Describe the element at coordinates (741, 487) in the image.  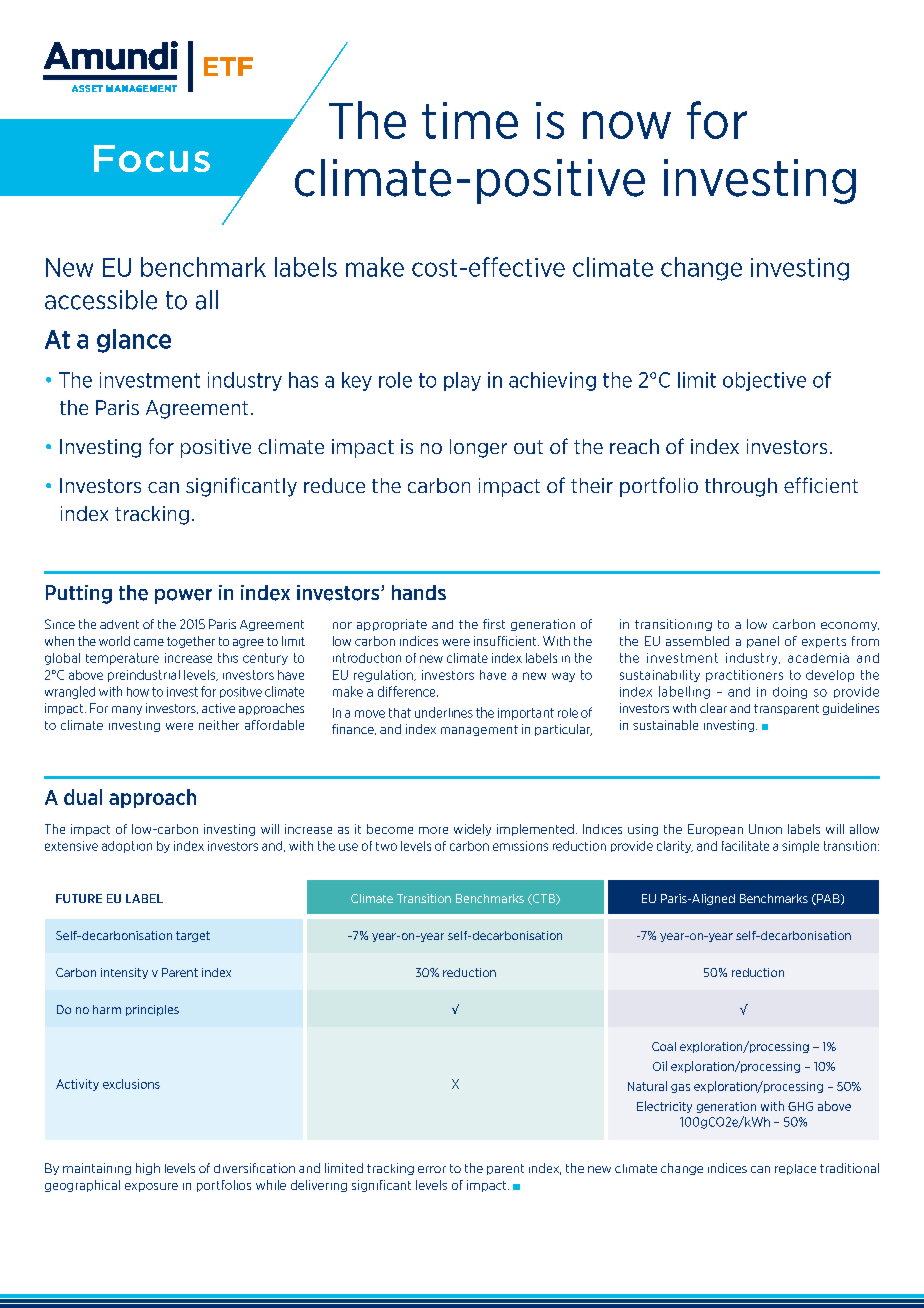
I see `through` at that location.
